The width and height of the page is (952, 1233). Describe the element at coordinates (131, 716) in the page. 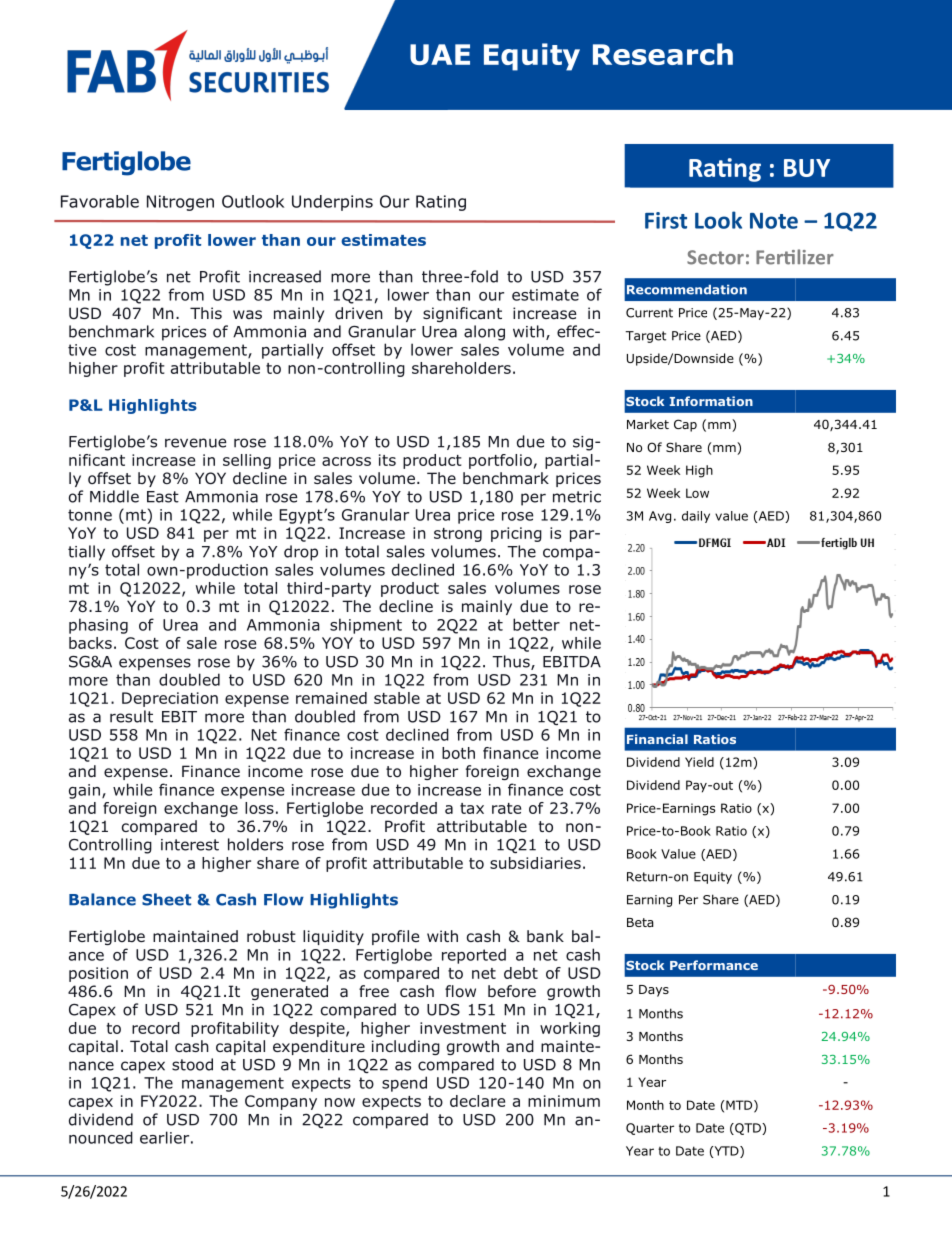

I see `result` at that location.
